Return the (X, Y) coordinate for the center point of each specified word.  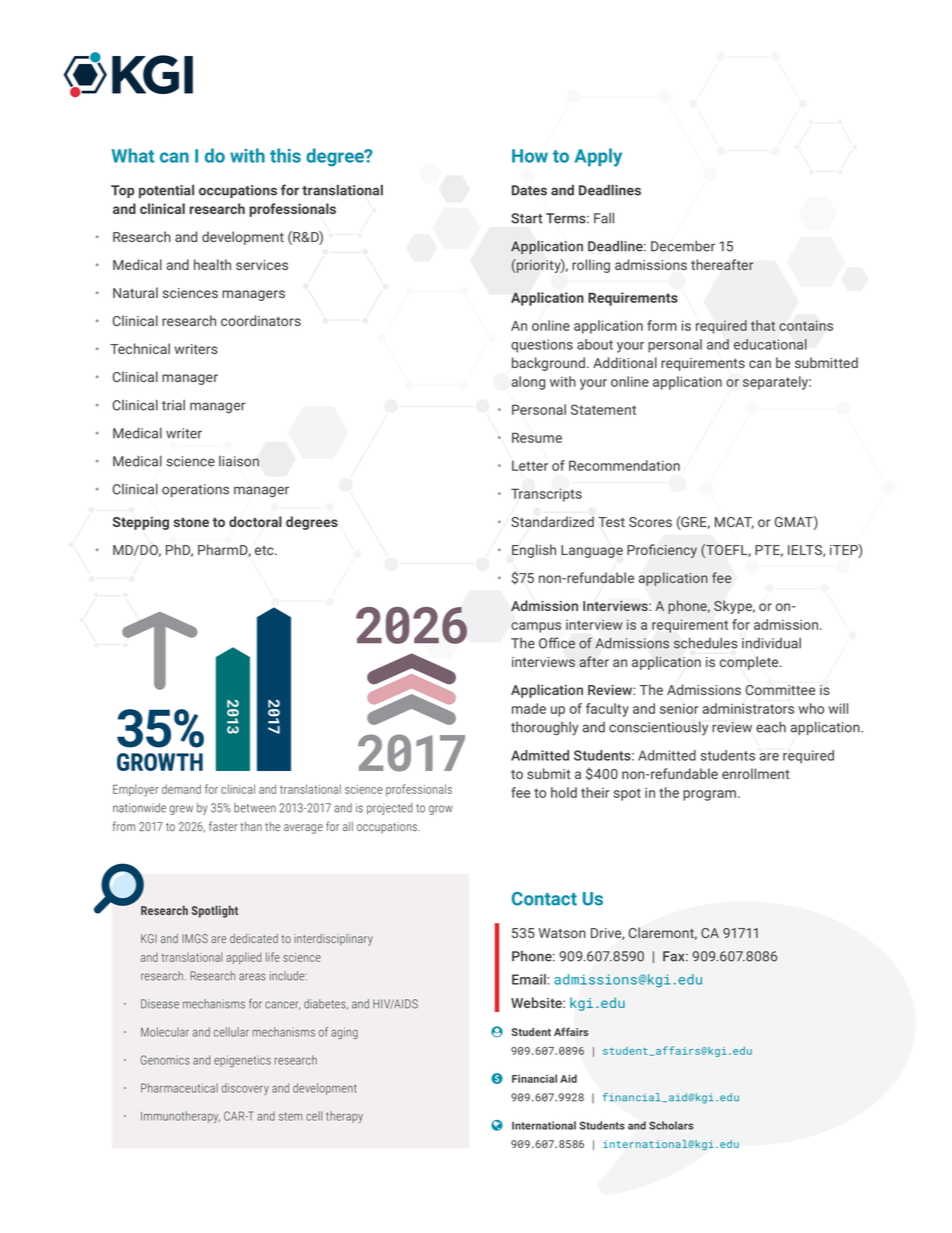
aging (344, 1033)
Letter (530, 466)
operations (195, 490)
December (683, 246)
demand (181, 789)
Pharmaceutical (179, 1088)
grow (441, 810)
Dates (529, 190)
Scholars (671, 1125)
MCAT (734, 523)
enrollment (756, 773)
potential (166, 191)
